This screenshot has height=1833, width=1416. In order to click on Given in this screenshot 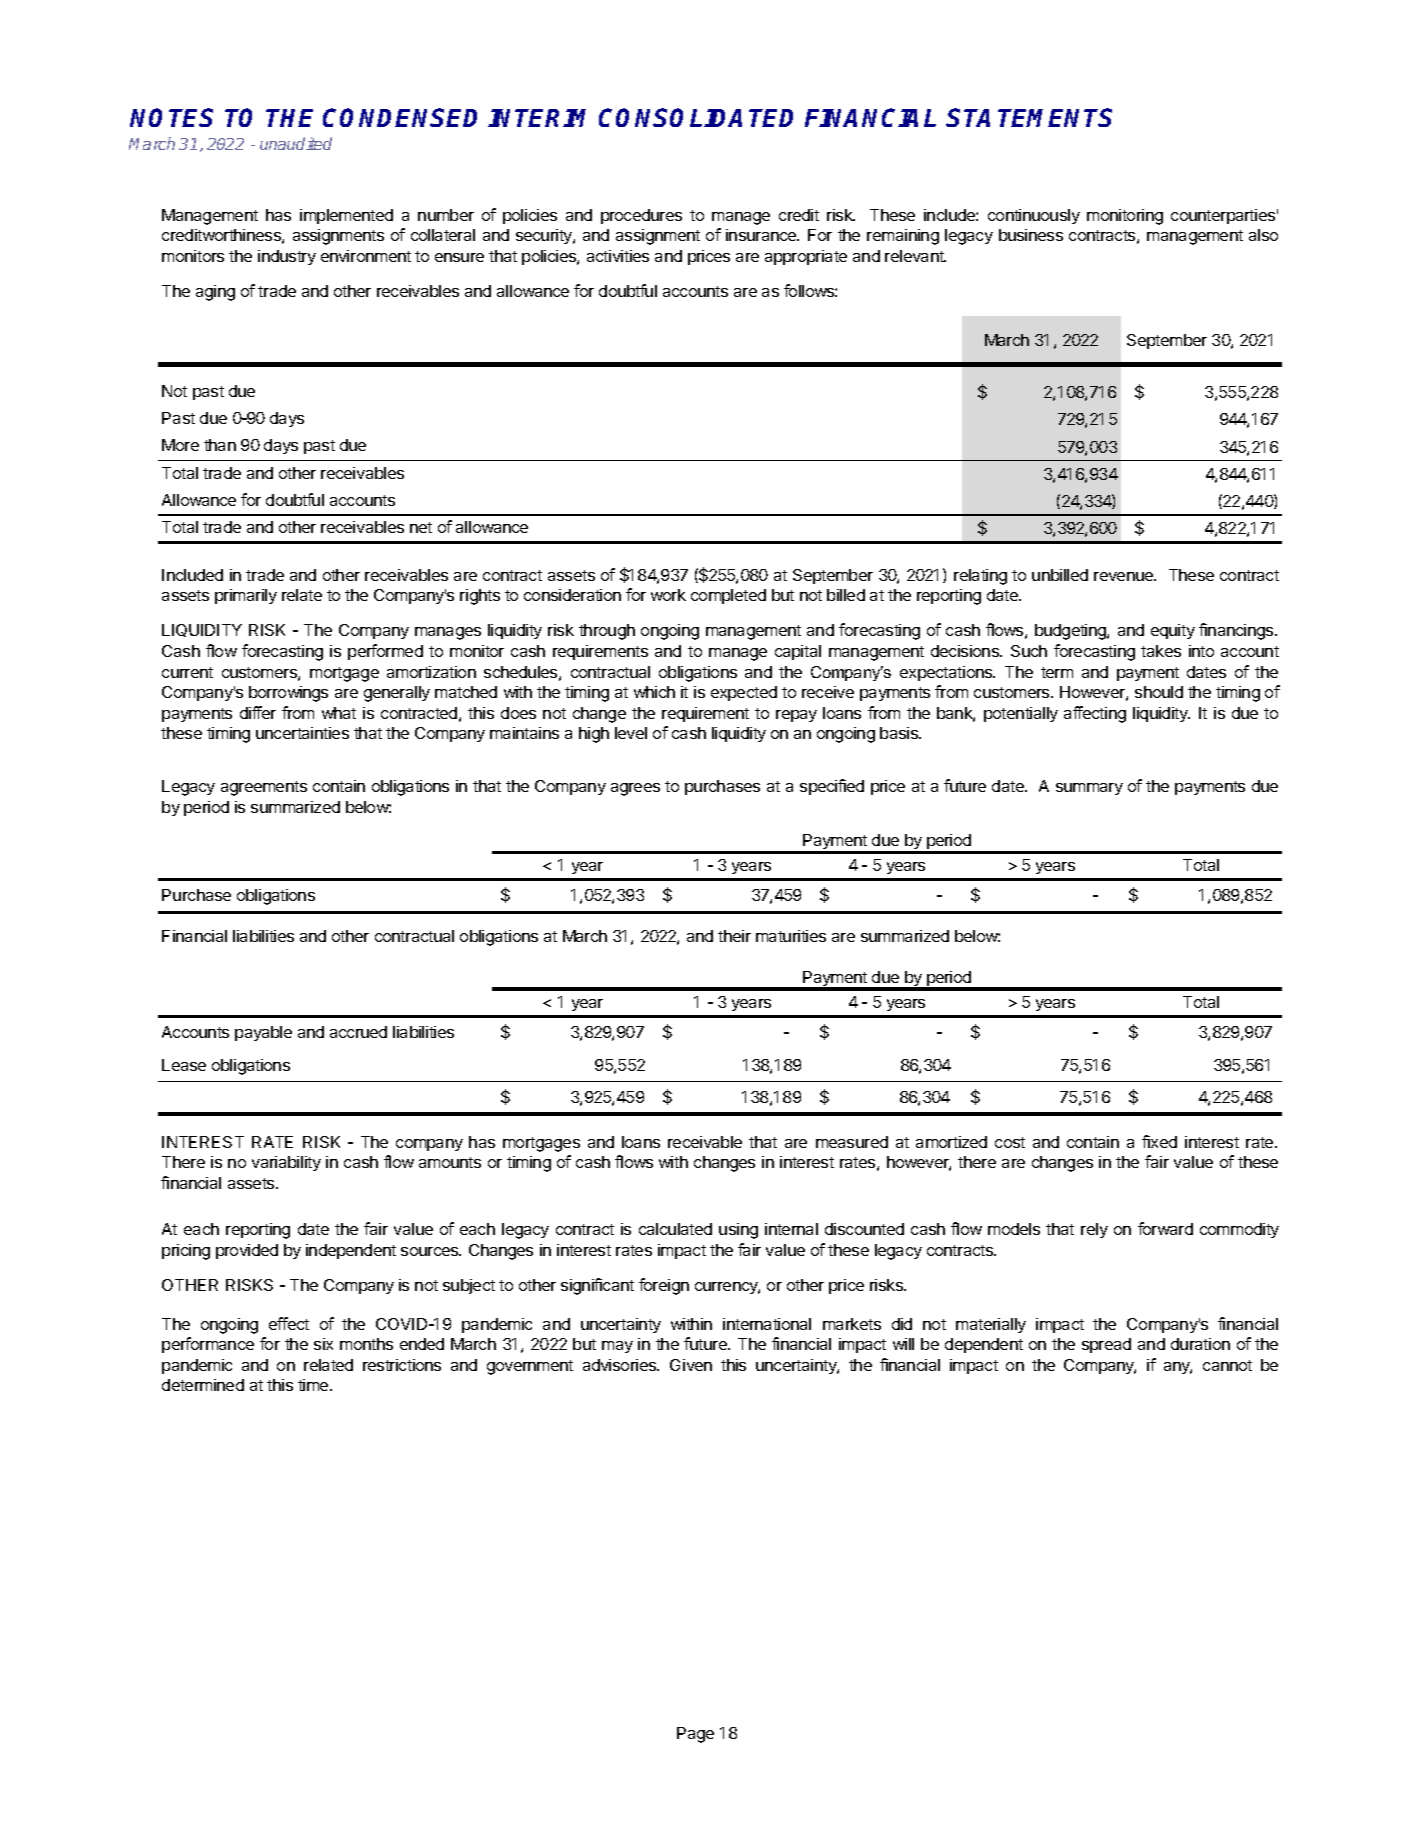, I will do `click(691, 1365)`.
